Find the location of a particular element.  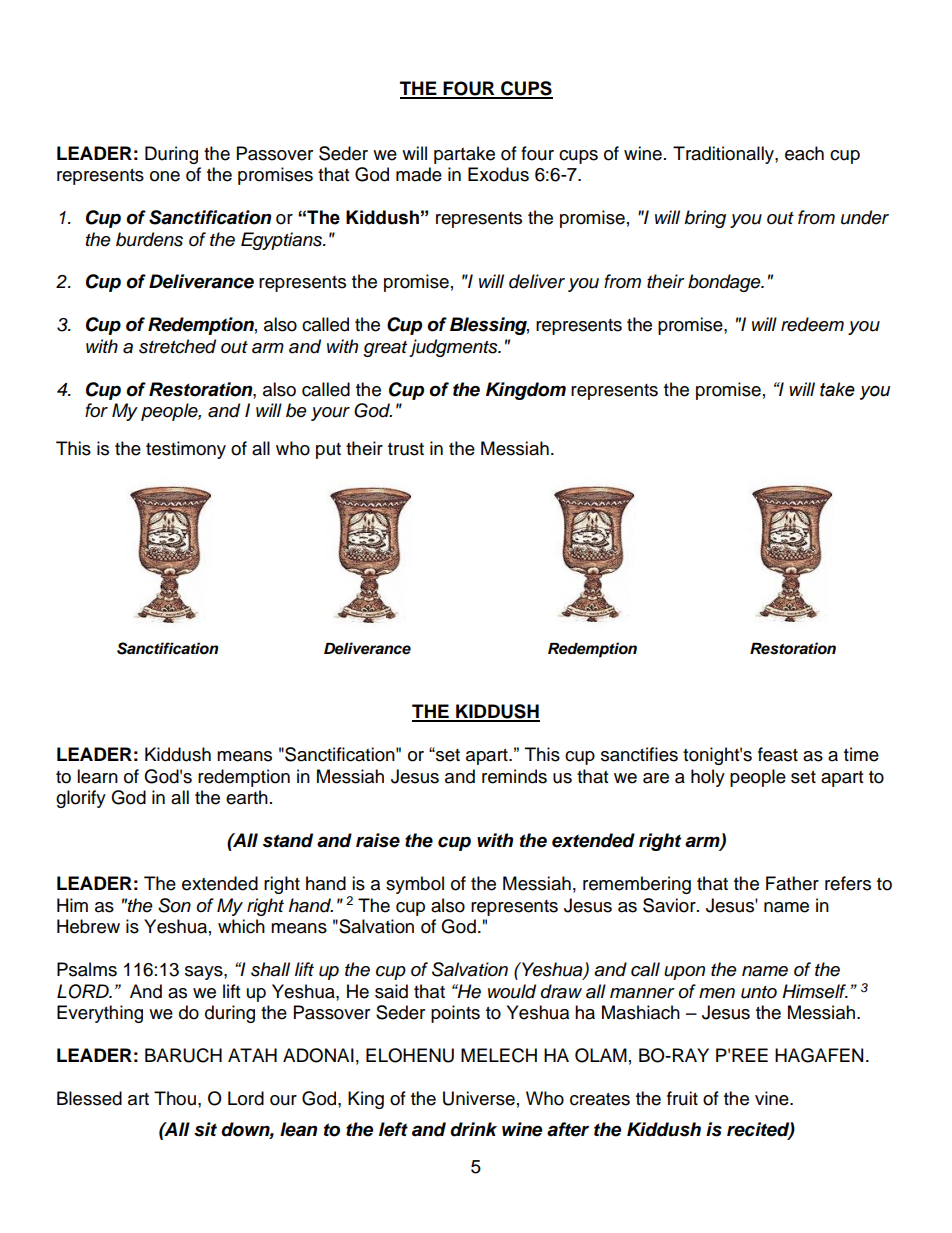

each is located at coordinates (804, 153).
